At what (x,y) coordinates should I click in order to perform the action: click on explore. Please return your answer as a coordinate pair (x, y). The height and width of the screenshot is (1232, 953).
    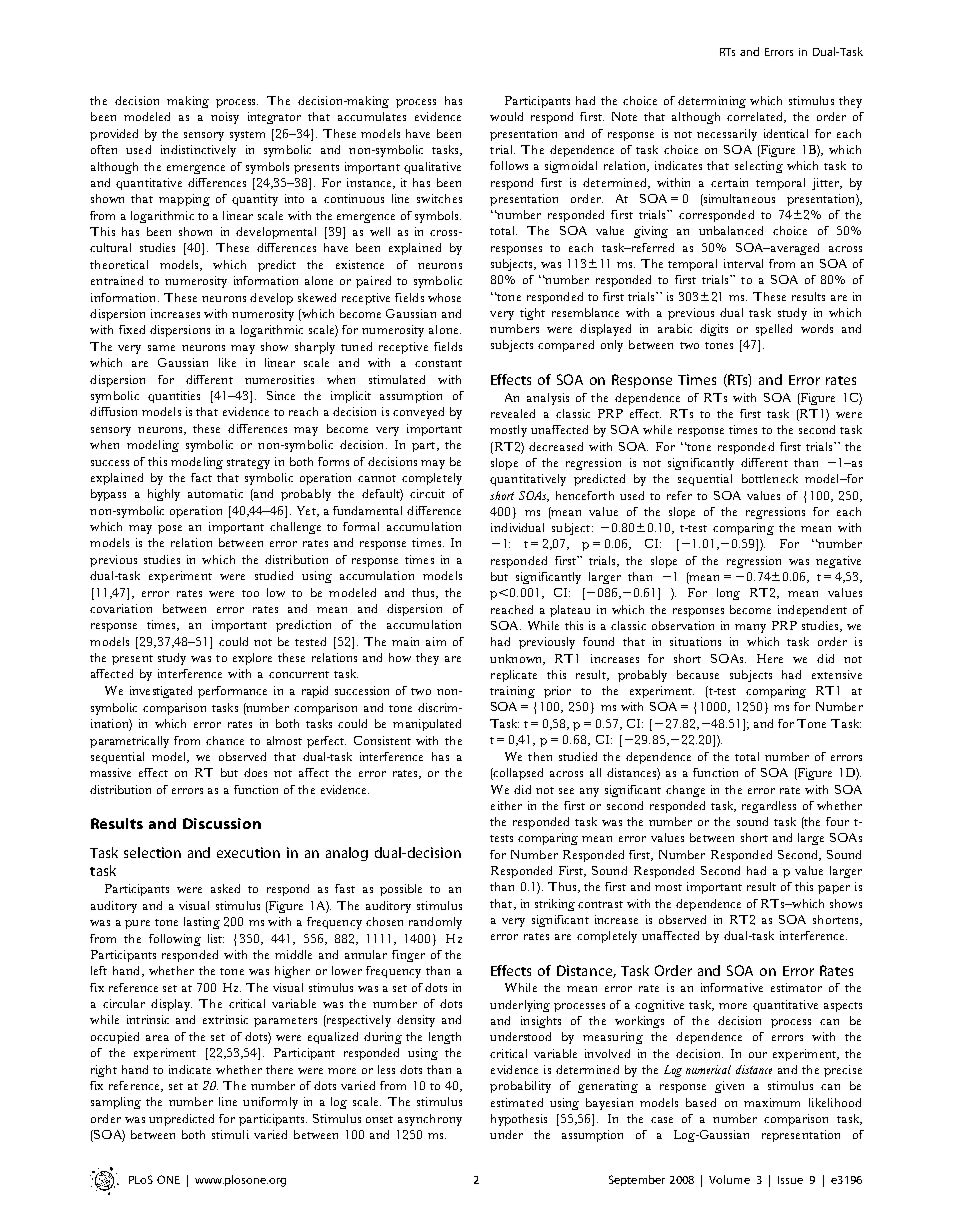
    Looking at the image, I should click on (252, 659).
